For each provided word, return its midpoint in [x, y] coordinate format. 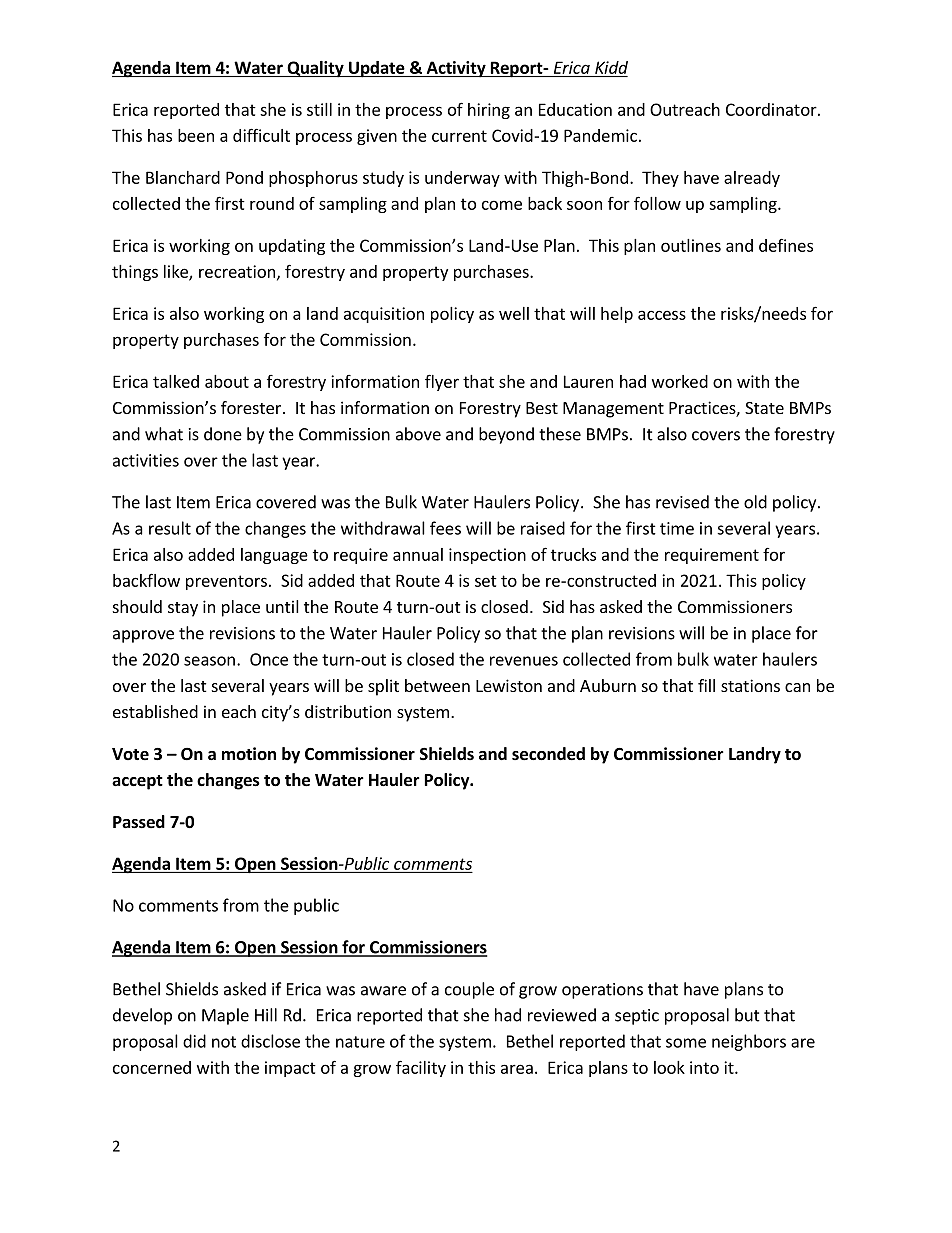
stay [183, 609]
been [196, 135]
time [677, 528]
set [486, 581]
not [224, 1042]
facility [421, 1068]
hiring [489, 111]
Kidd [611, 67]
